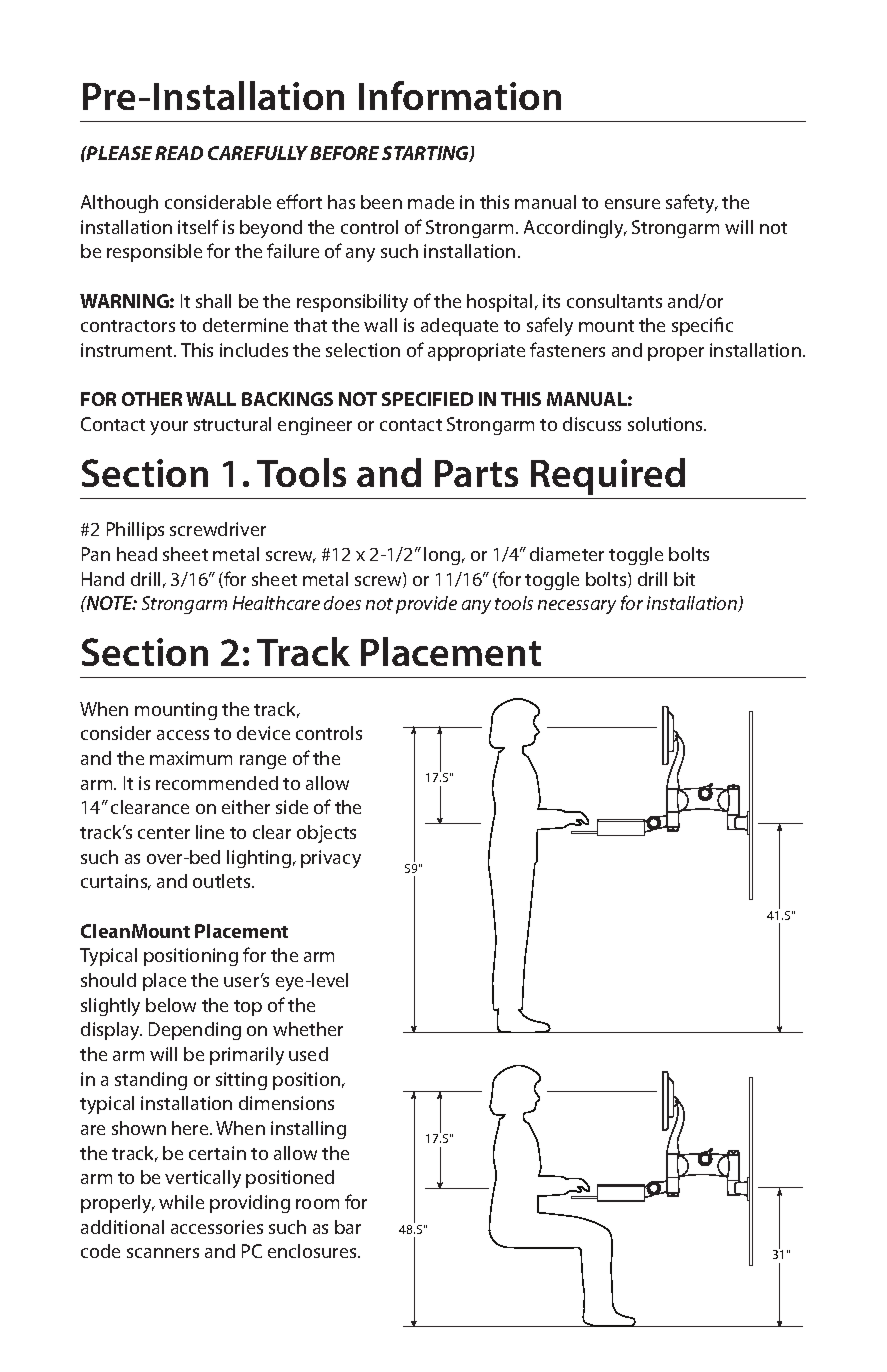  Describe the element at coordinates (128, 350) in the page. I see `instrument` at that location.
